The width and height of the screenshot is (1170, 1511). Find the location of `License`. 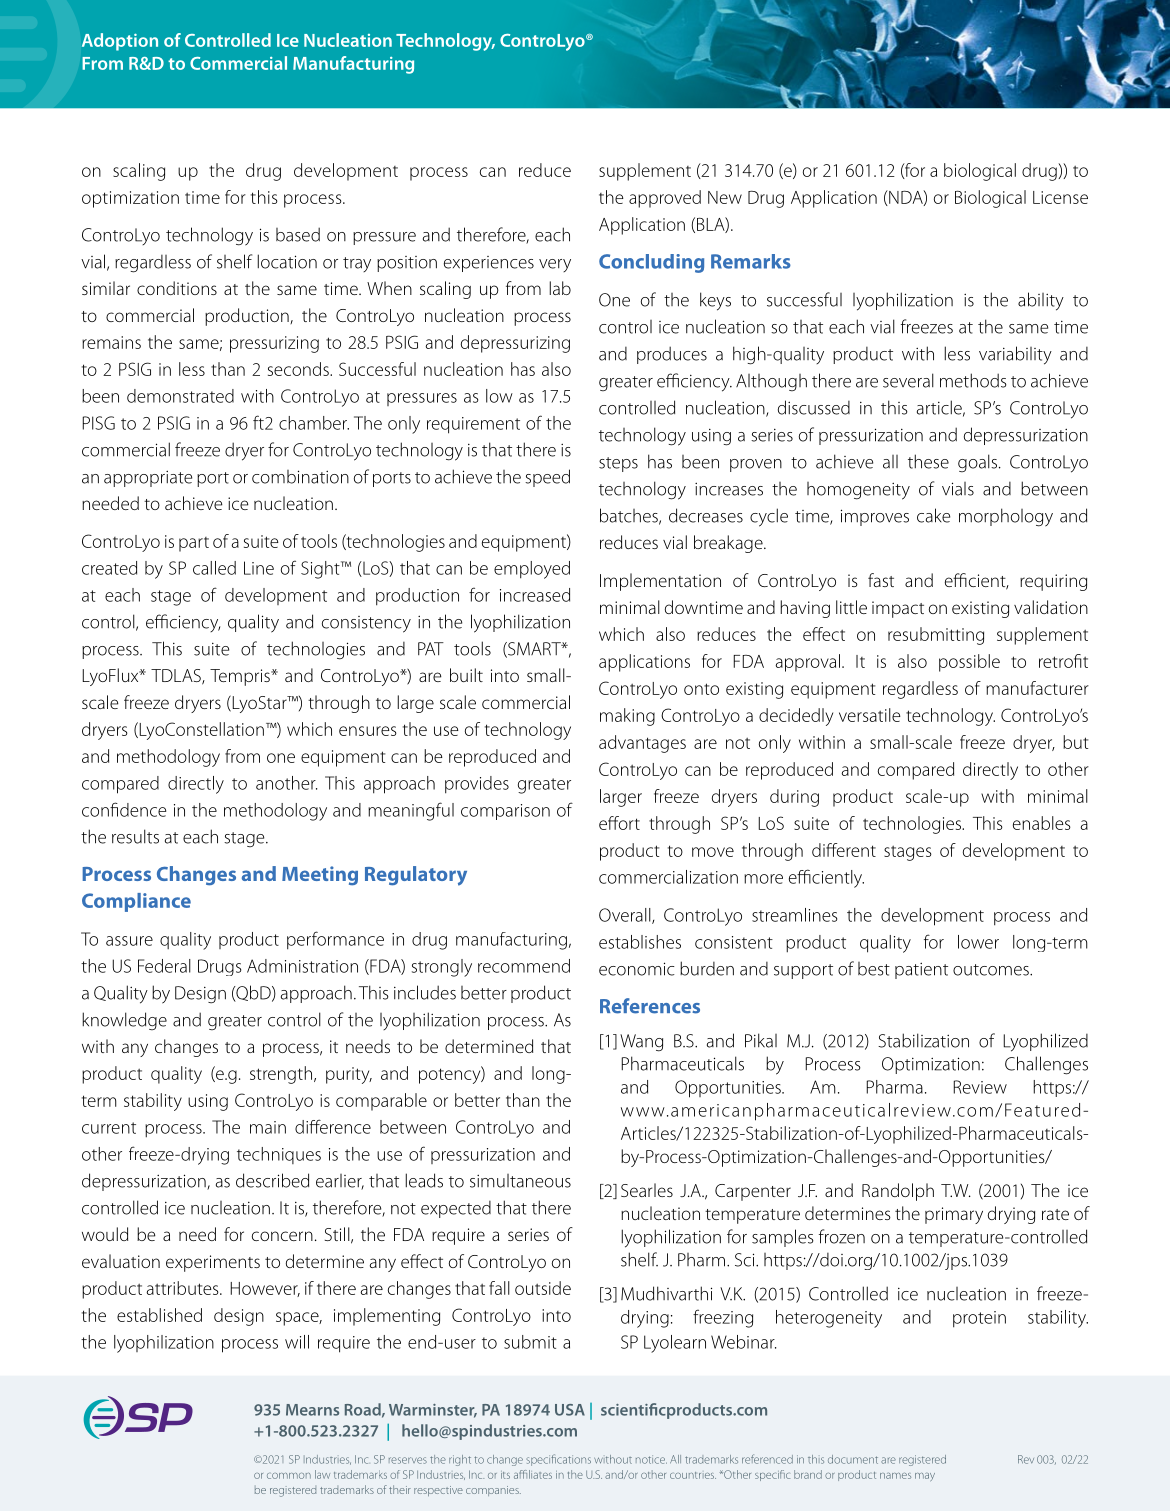

License is located at coordinates (1060, 197).
